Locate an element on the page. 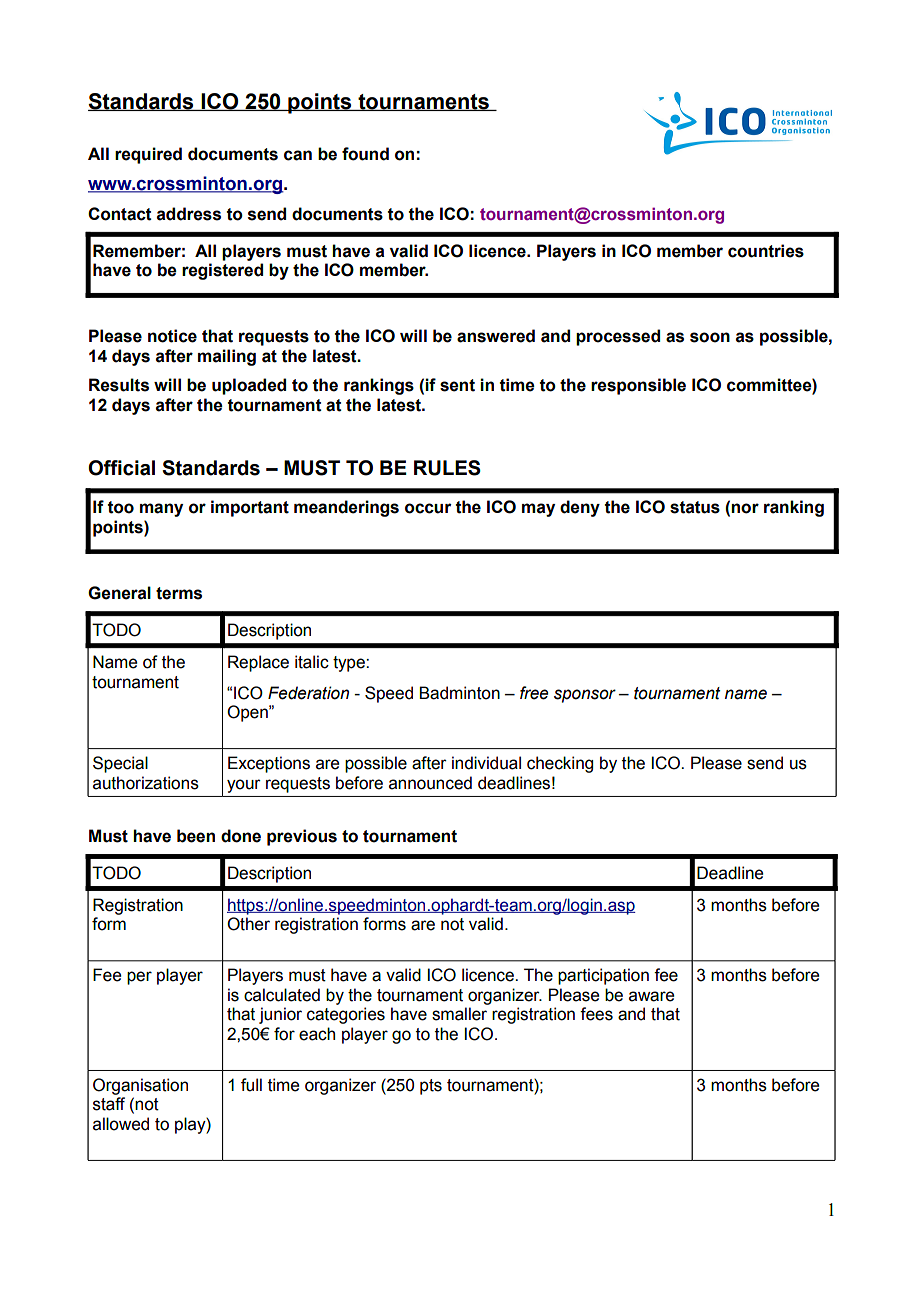  countries is located at coordinates (766, 251).
